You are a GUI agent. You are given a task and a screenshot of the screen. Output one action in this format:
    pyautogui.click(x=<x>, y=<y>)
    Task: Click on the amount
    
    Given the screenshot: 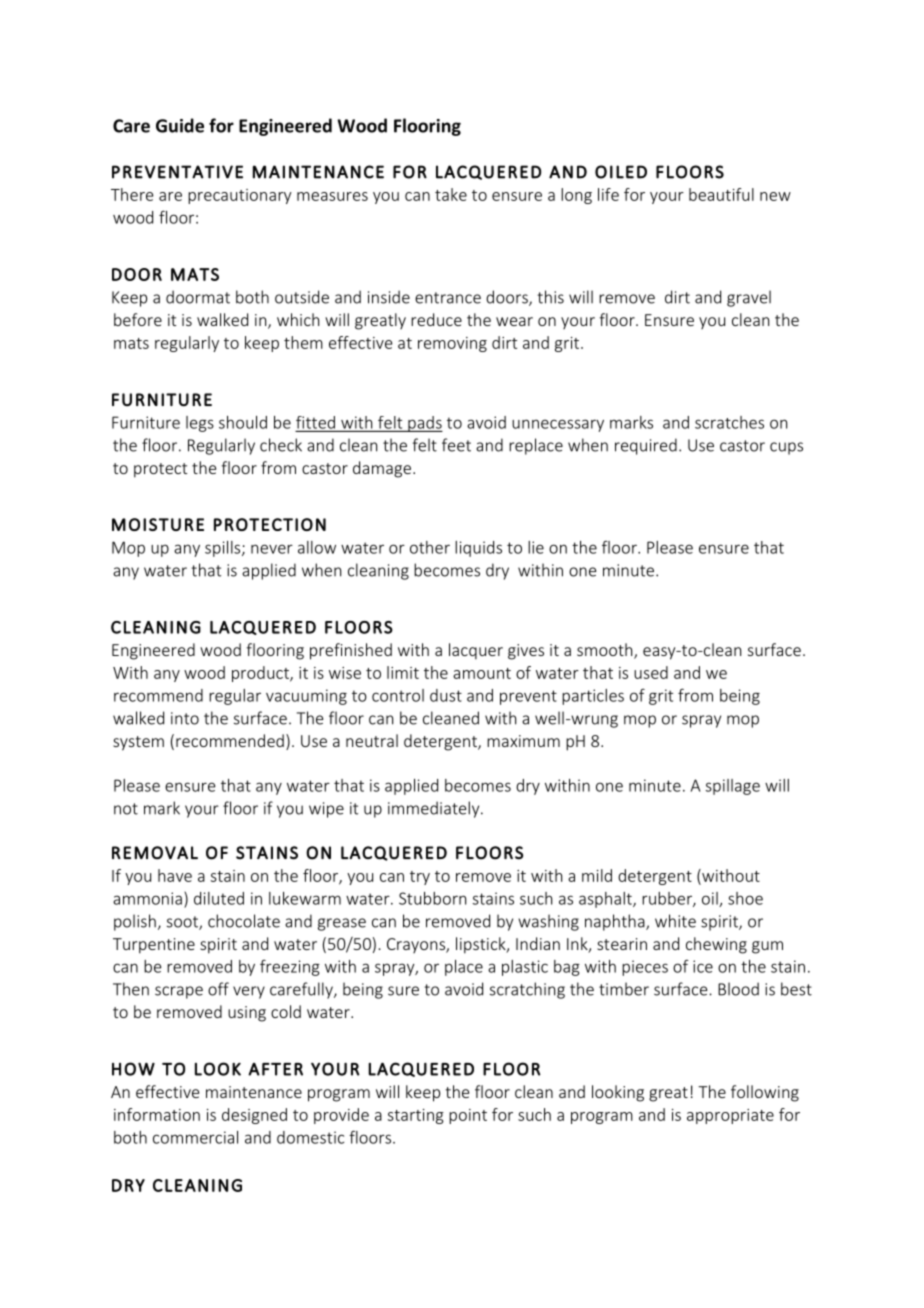 What is the action you would take?
    pyautogui.click(x=482, y=673)
